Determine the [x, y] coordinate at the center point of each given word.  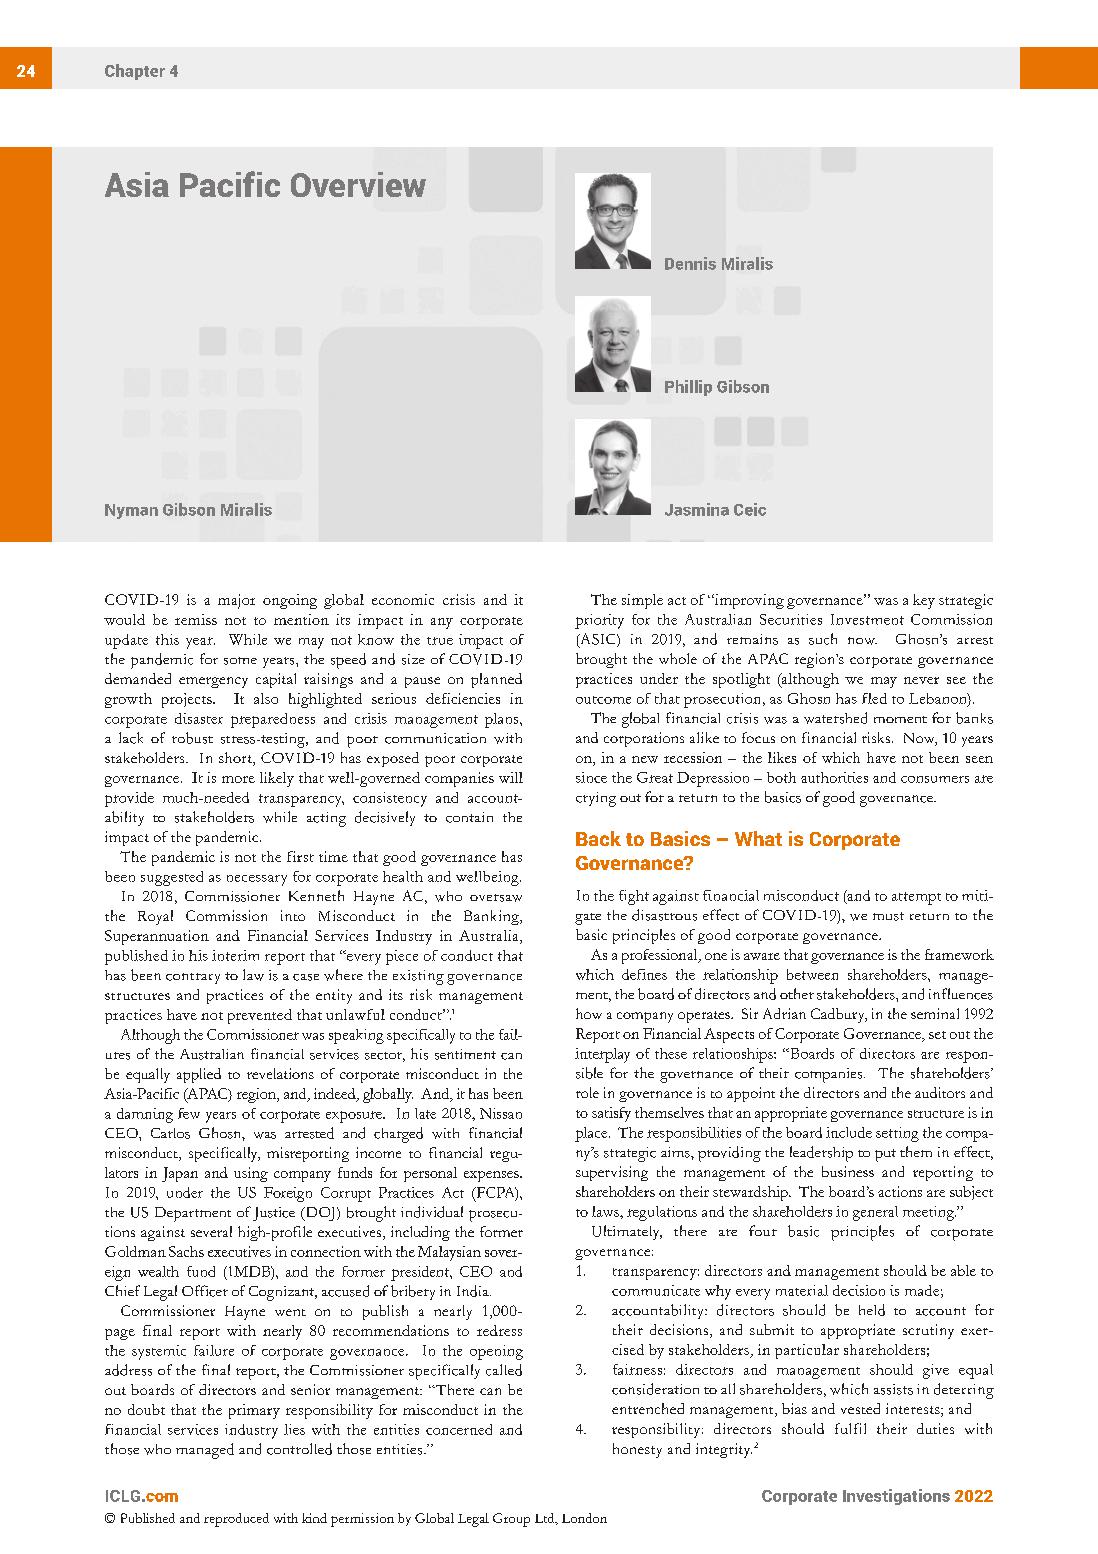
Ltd [546, 1519]
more [238, 779]
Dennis [690, 263]
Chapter [135, 72]
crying [596, 799]
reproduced [236, 1520]
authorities [834, 777]
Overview [358, 184]
